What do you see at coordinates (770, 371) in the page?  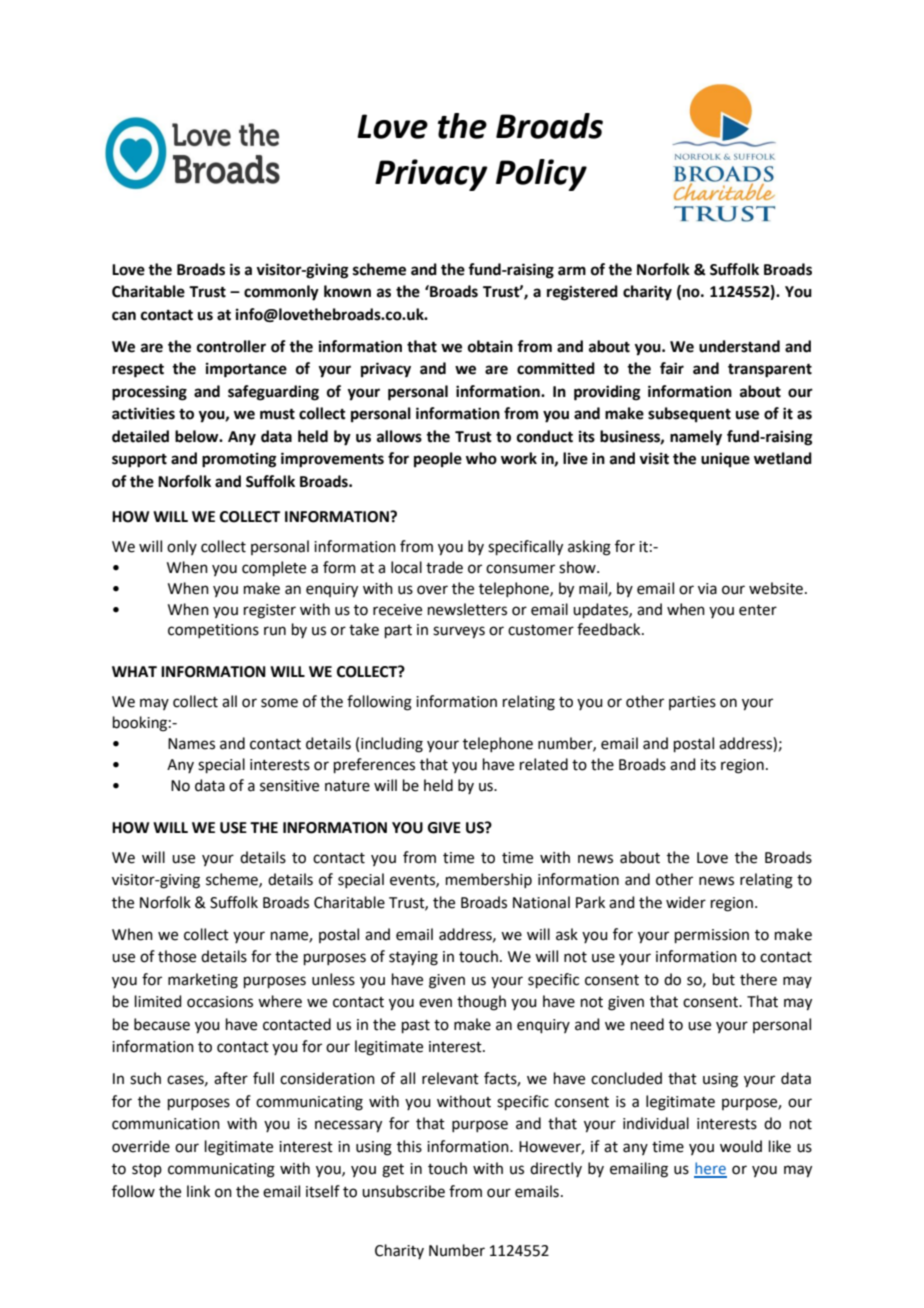 I see `transparent` at bounding box center [770, 371].
